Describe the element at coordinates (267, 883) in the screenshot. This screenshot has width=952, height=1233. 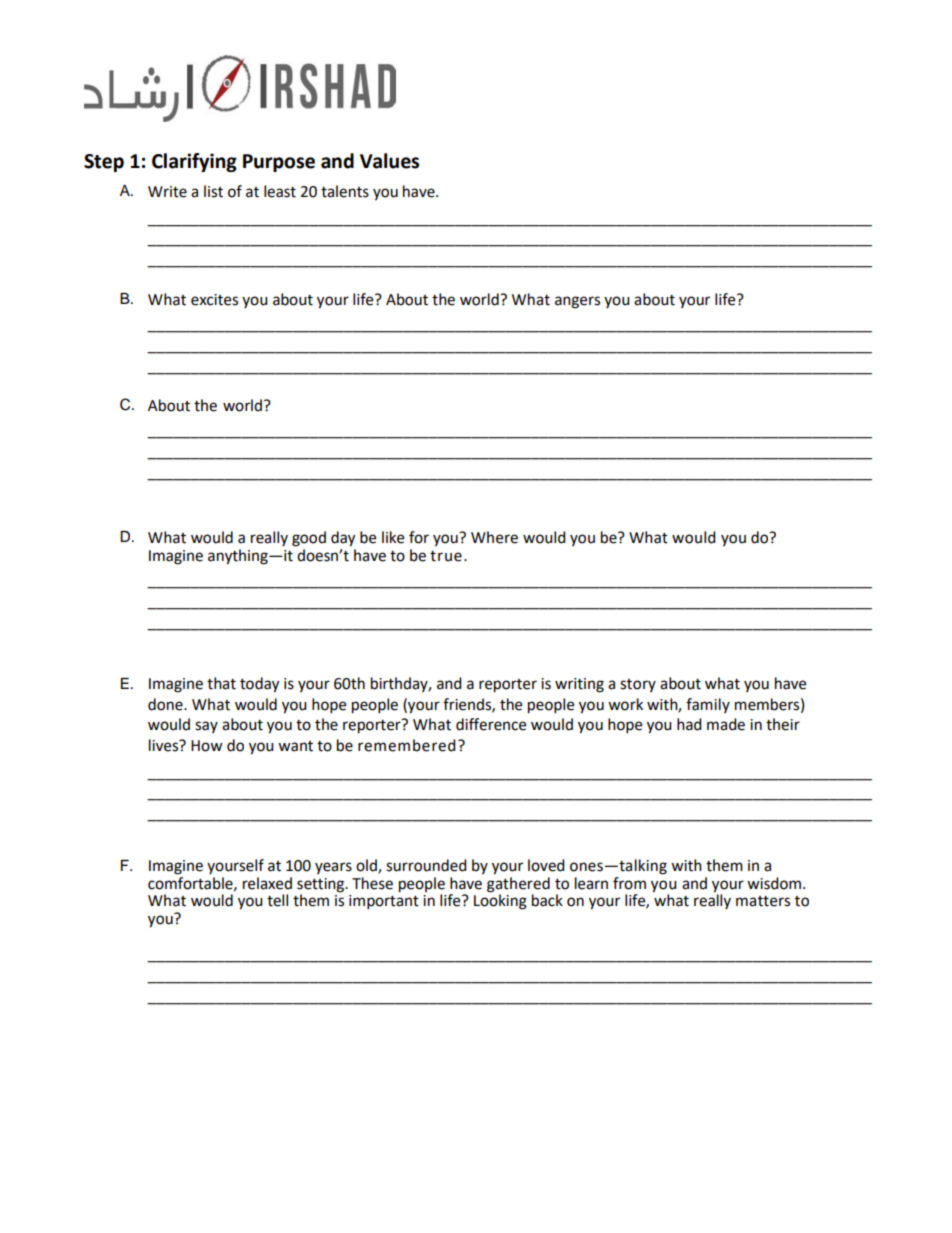
I see `relaxed` at that location.
